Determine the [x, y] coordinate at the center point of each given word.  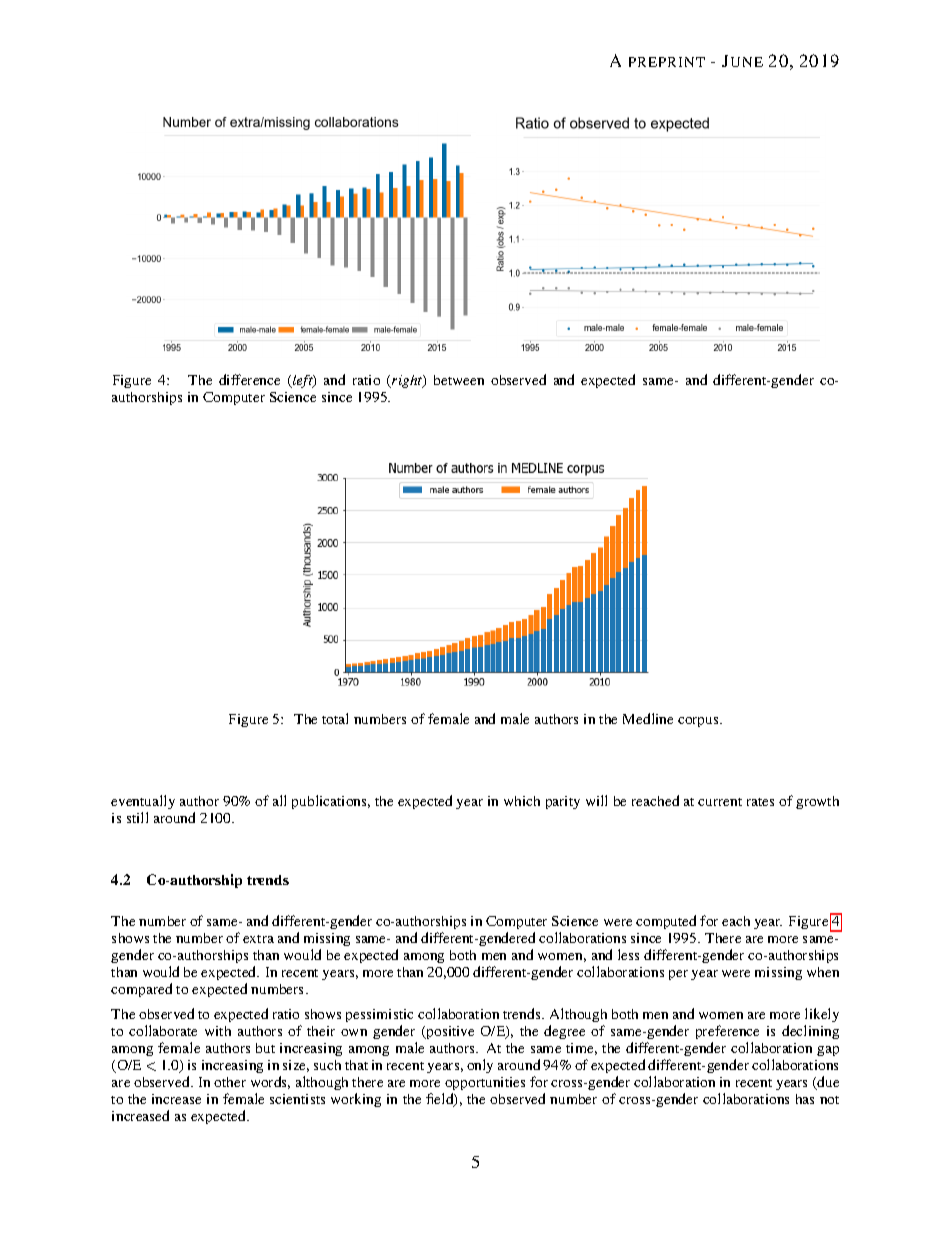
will [596, 800]
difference [249, 379]
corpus [699, 722]
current [720, 802]
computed [666, 922]
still [137, 817]
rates [760, 802]
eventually [143, 802]
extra [258, 939]
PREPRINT [667, 62]
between [459, 380]
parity [563, 802]
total [335, 718]
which [522, 801]
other [230, 1082]
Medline [648, 718]
